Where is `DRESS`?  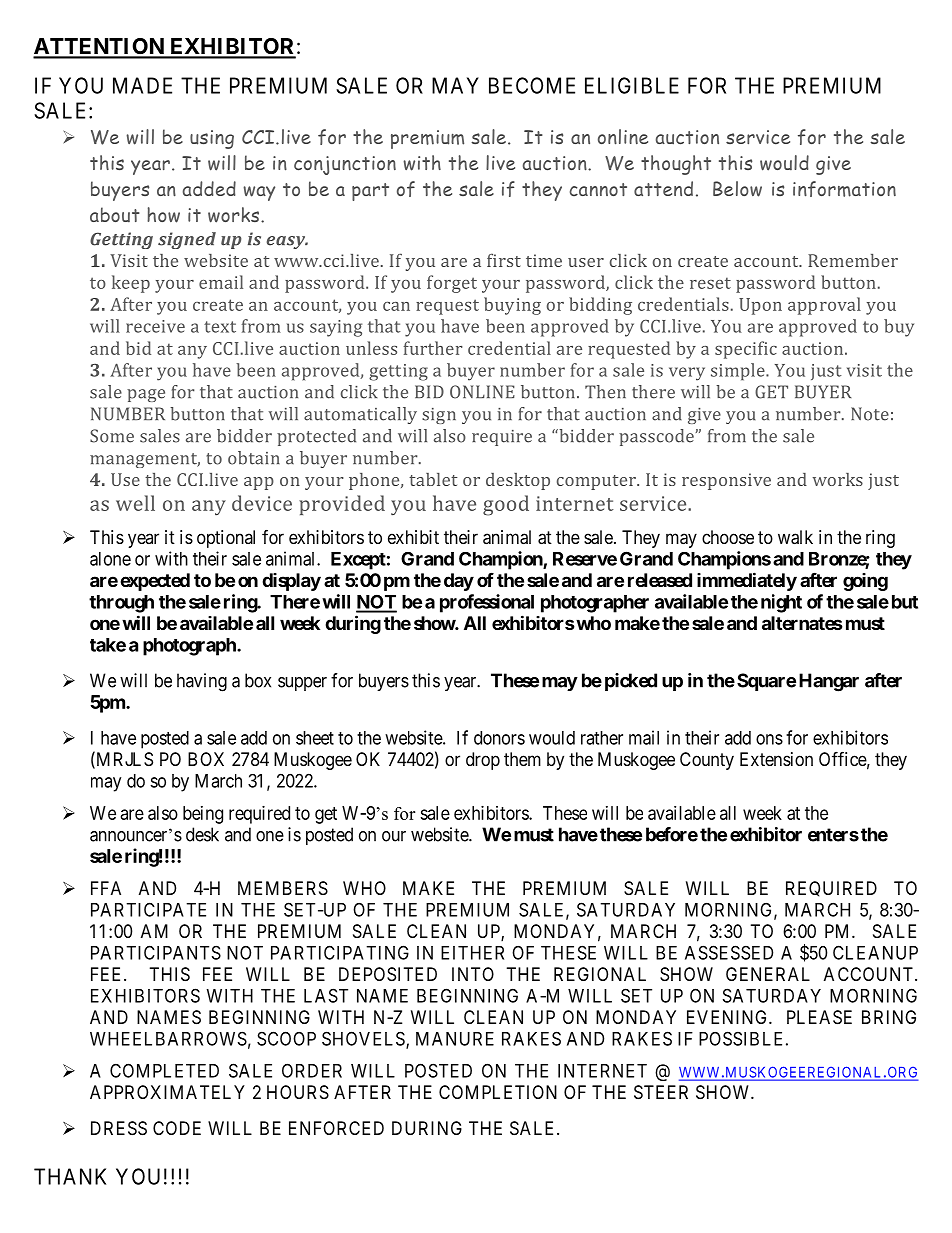 DRESS is located at coordinates (119, 1128).
